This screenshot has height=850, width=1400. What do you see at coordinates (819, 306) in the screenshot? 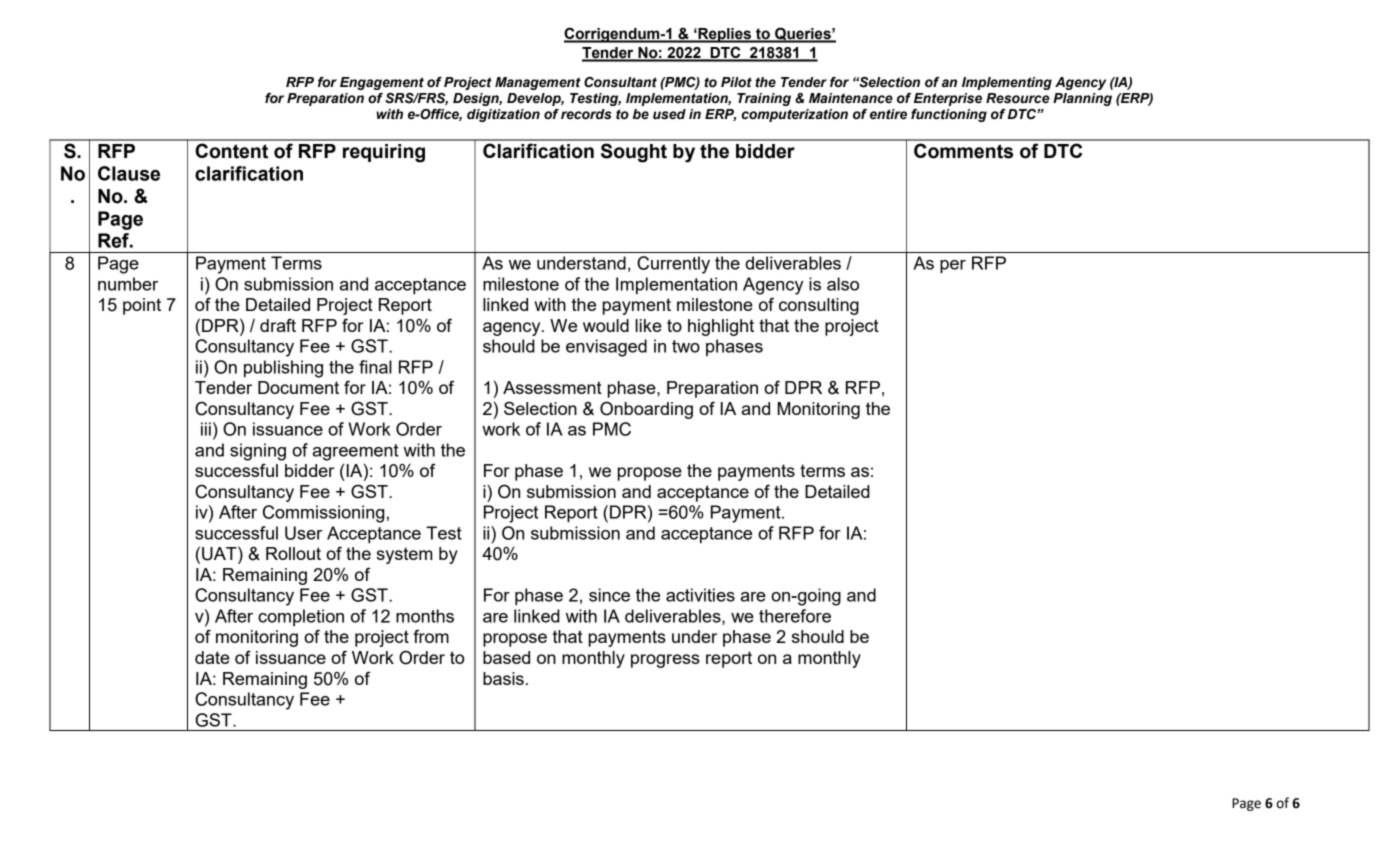
I see `consulting` at bounding box center [819, 306].
